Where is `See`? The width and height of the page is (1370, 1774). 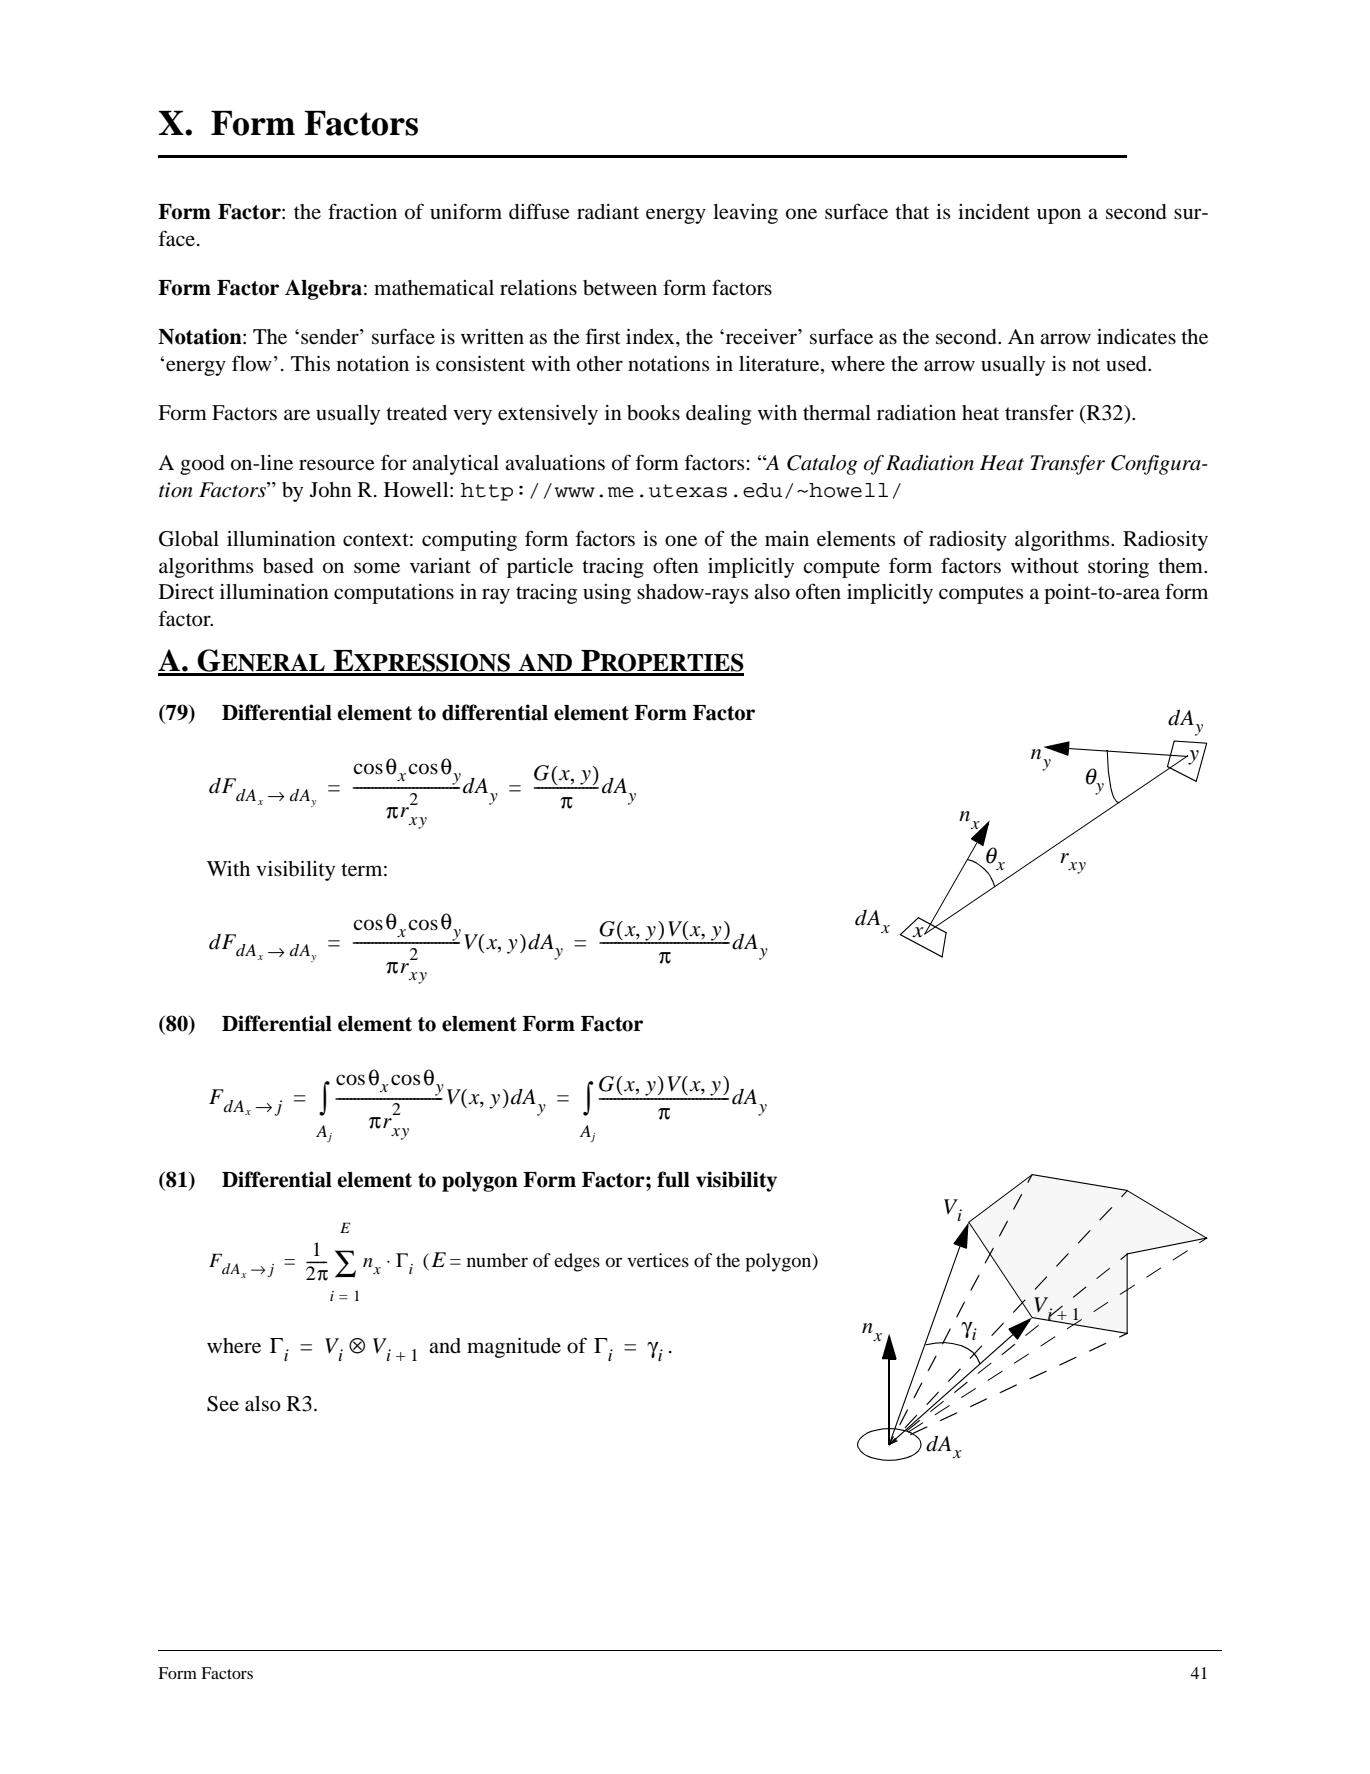
See is located at coordinates (223, 1404).
